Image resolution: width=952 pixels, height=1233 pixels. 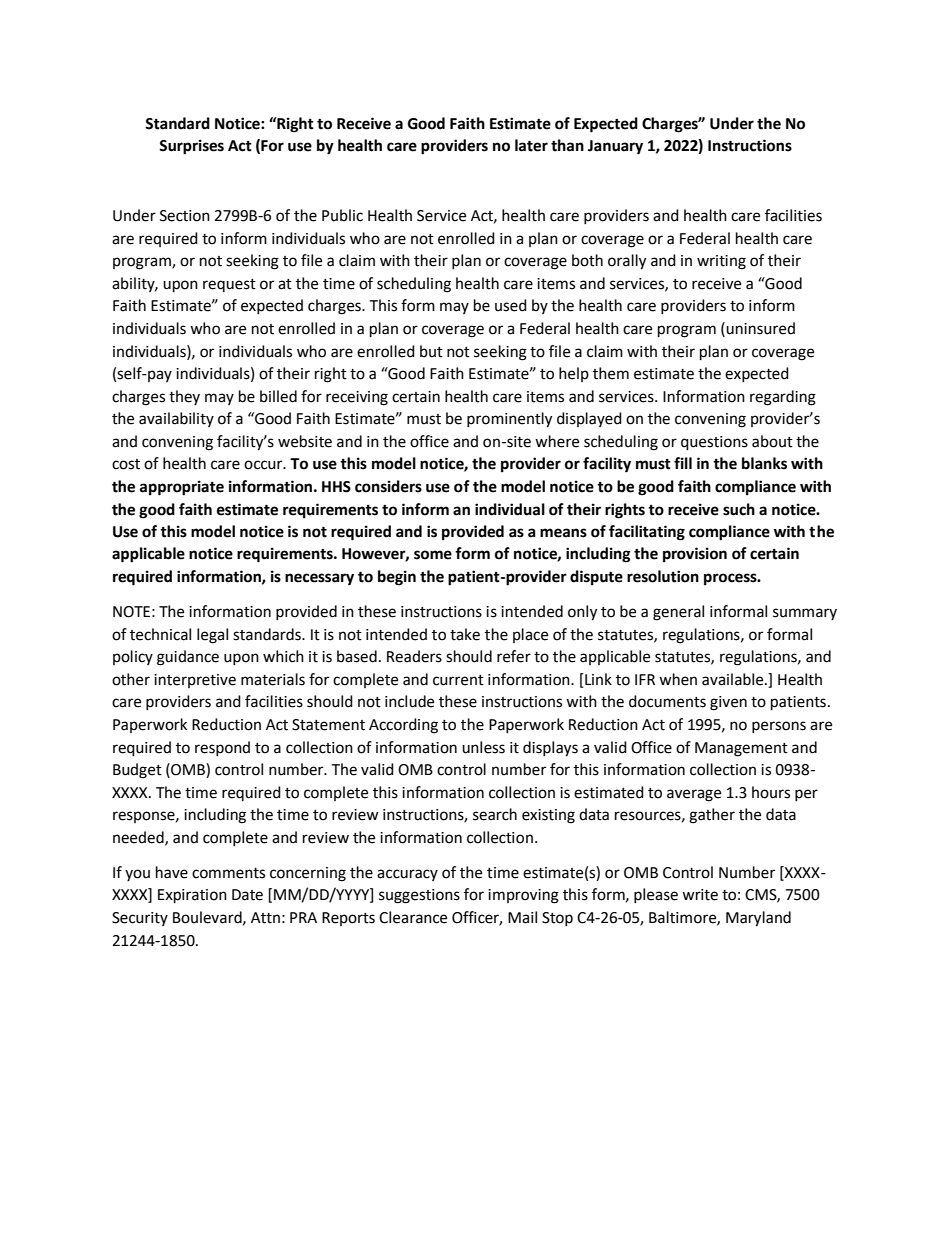 I want to click on take, so click(x=465, y=634).
